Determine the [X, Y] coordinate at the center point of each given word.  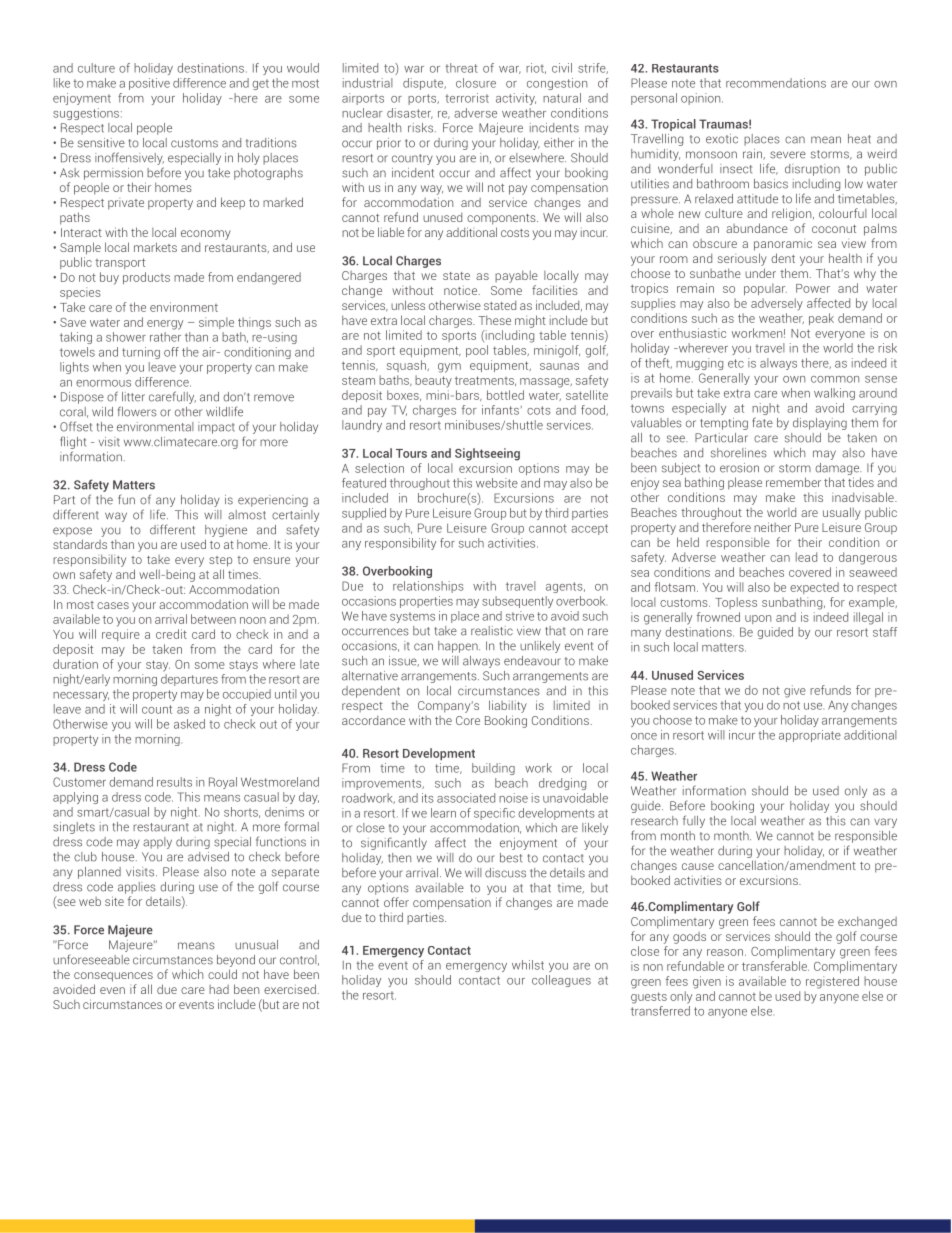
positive [149, 84]
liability [508, 706]
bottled [505, 395]
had [219, 989]
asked [189, 724]
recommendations [776, 83]
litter [133, 397]
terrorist [467, 98]
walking [834, 394]
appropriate [810, 736]
